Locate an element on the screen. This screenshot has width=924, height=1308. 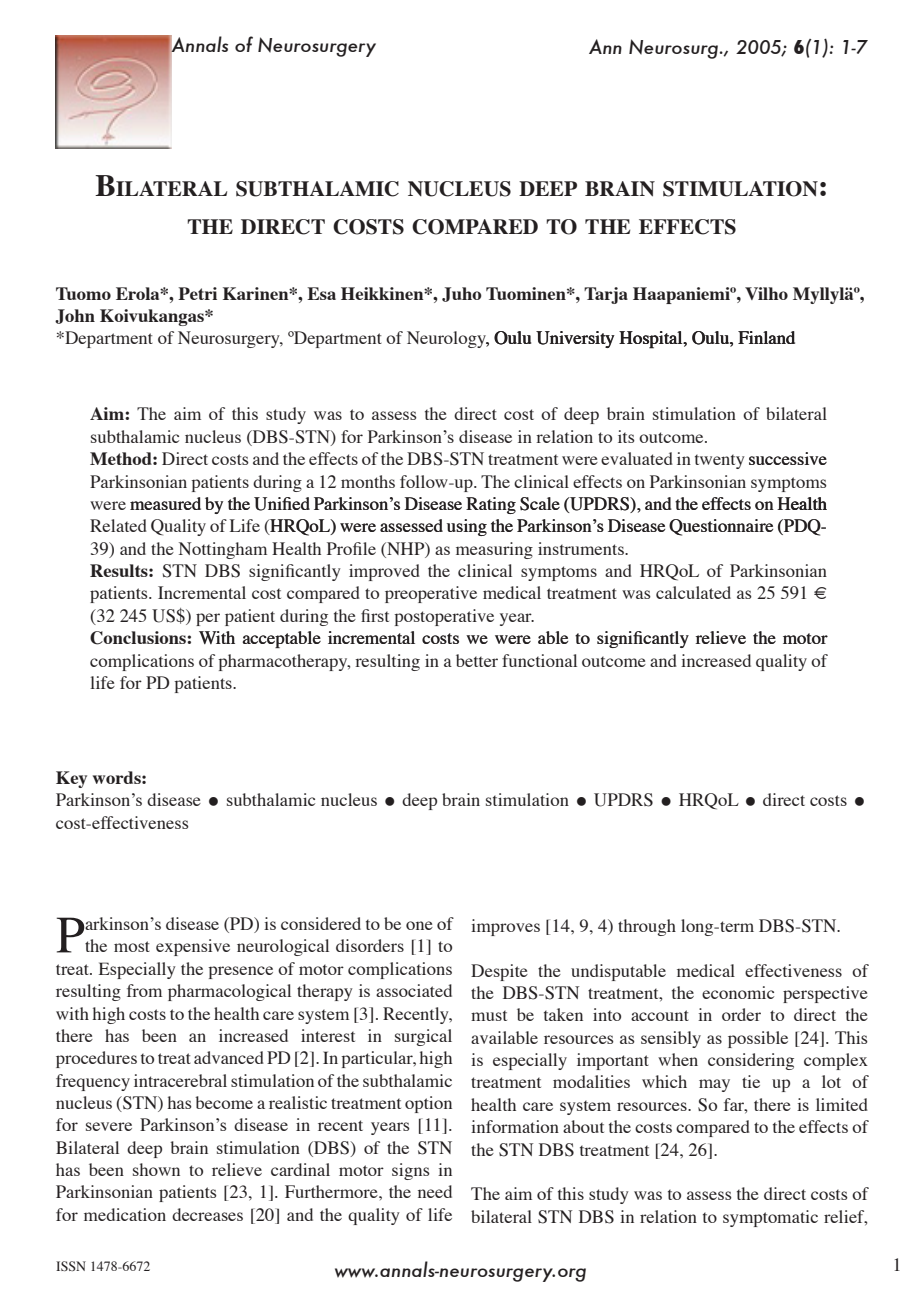
measuring is located at coordinates (494, 550).
